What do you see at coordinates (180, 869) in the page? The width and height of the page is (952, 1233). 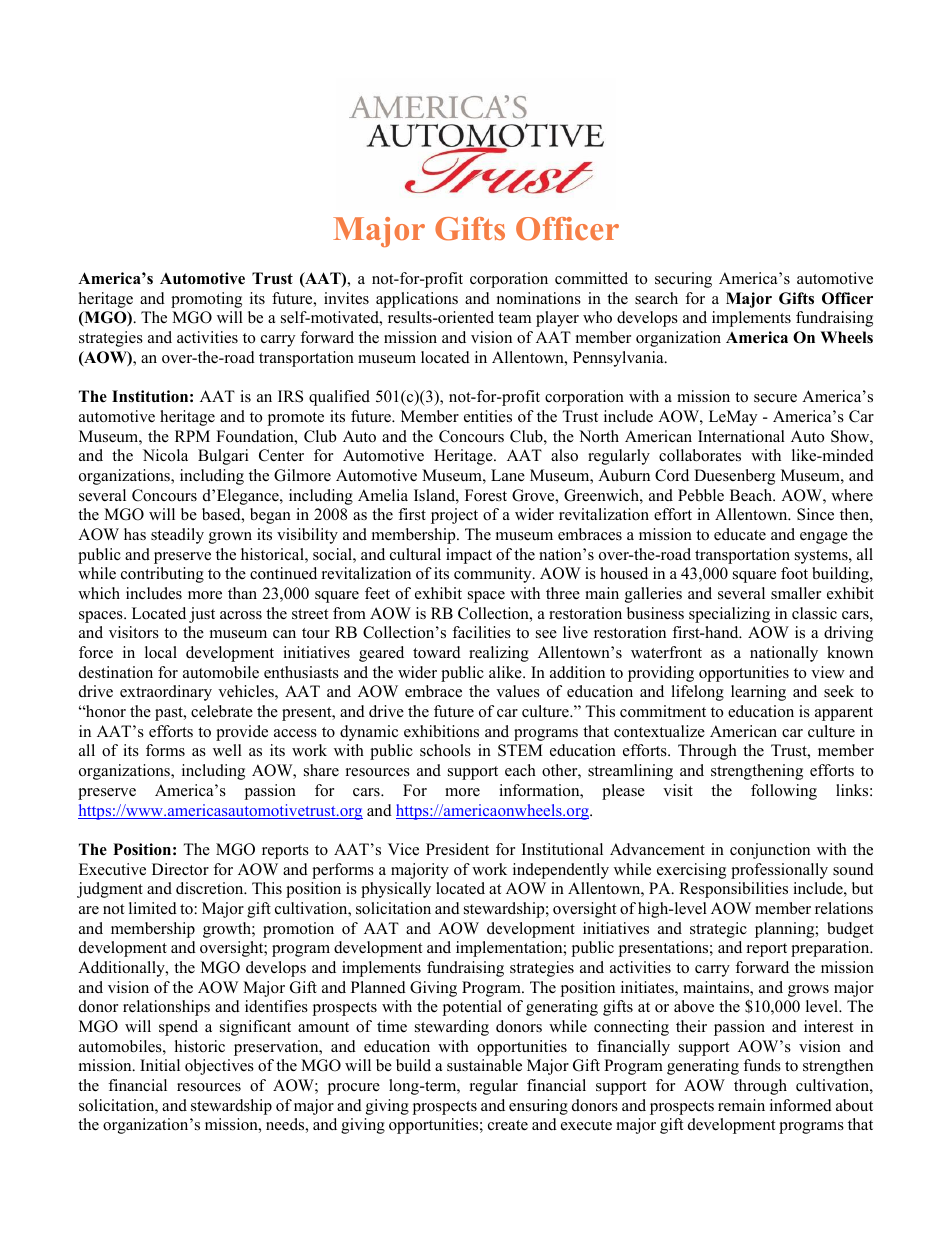 I see `Director` at bounding box center [180, 869].
